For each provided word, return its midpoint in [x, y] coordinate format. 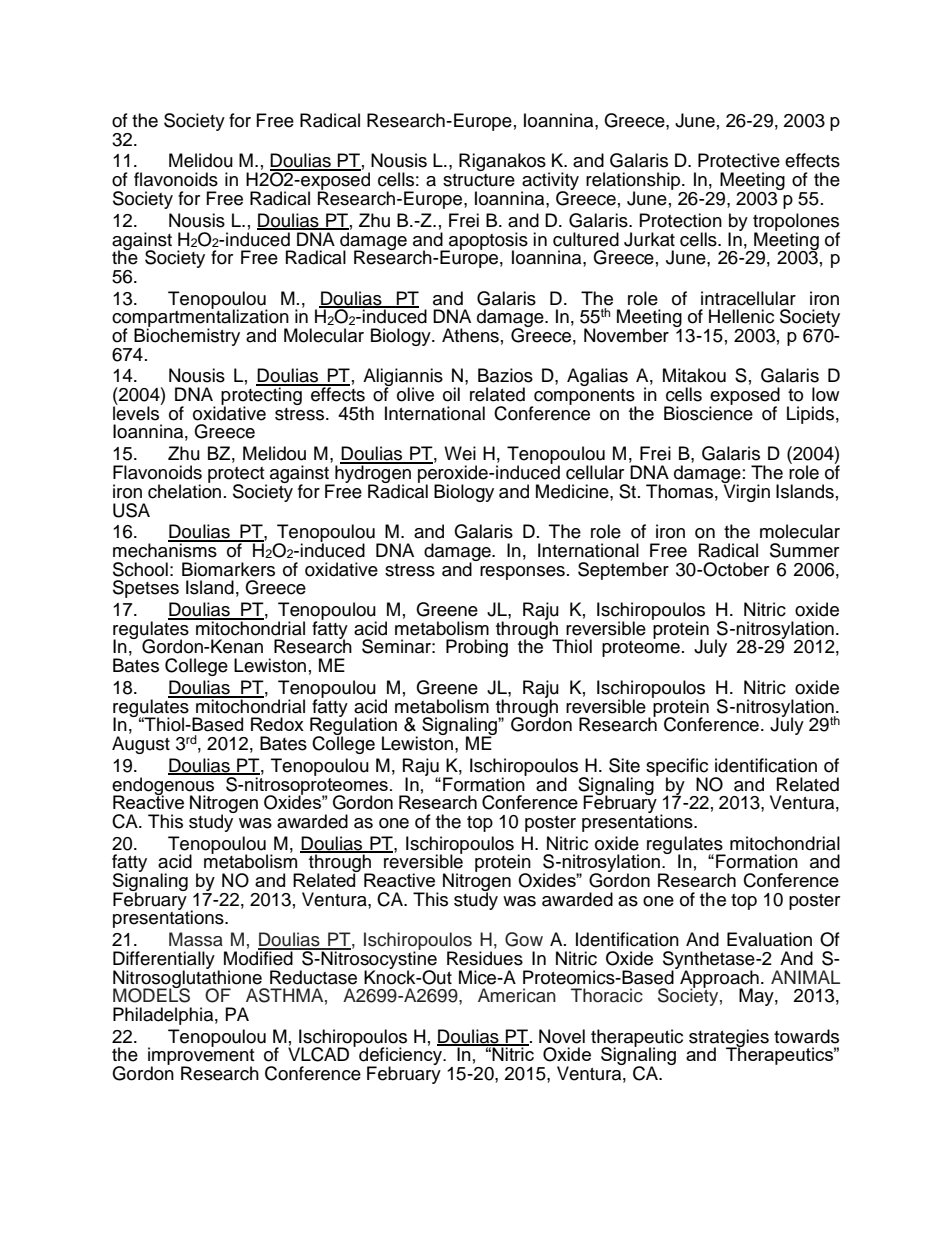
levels [137, 412]
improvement [201, 1057]
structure [479, 180]
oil [451, 394]
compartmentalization [200, 318]
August [141, 745]
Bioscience [708, 412]
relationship [634, 182]
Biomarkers [228, 569]
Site [624, 765]
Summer [804, 550]
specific [677, 768]
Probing [477, 648]
